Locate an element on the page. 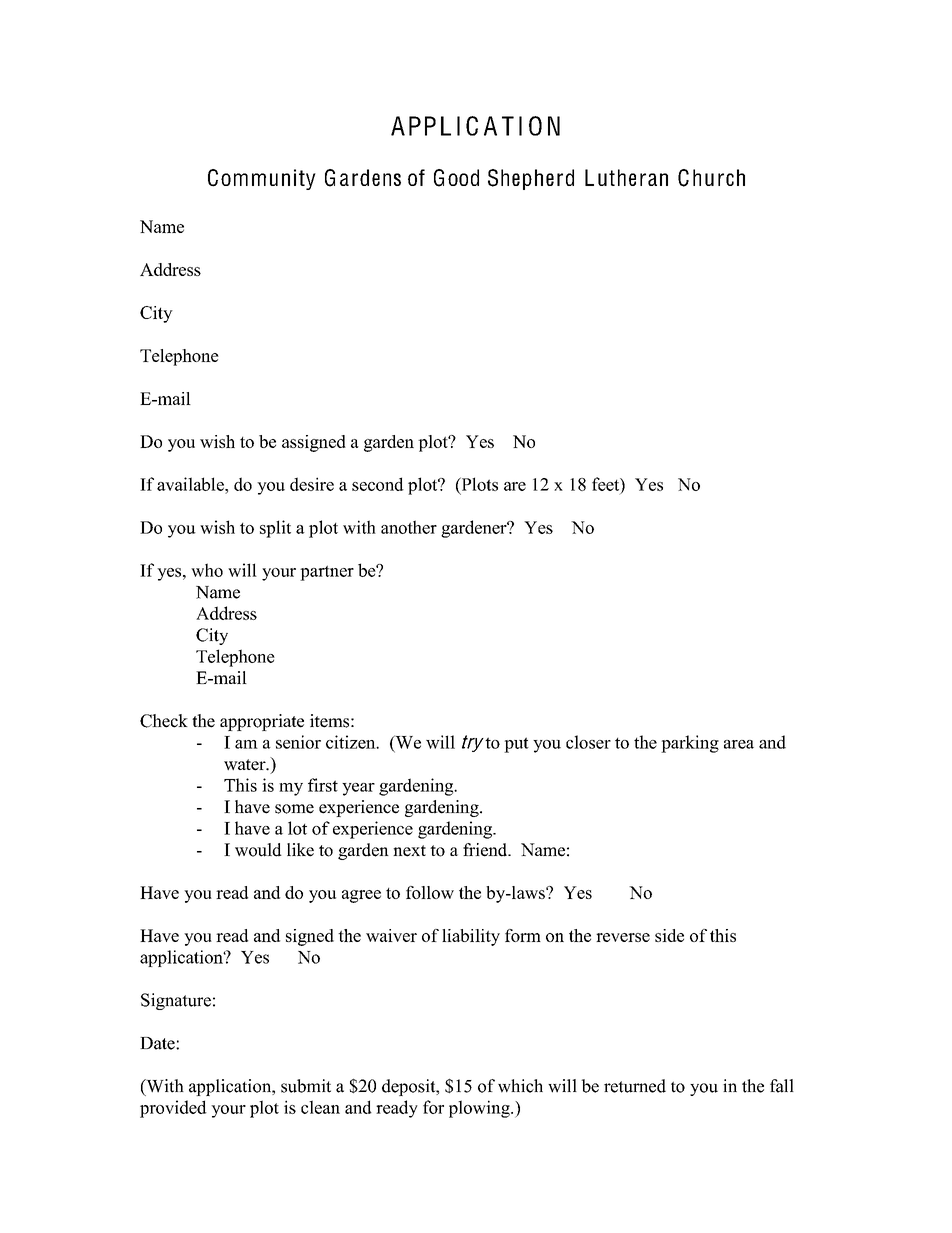  side is located at coordinates (669, 935).
